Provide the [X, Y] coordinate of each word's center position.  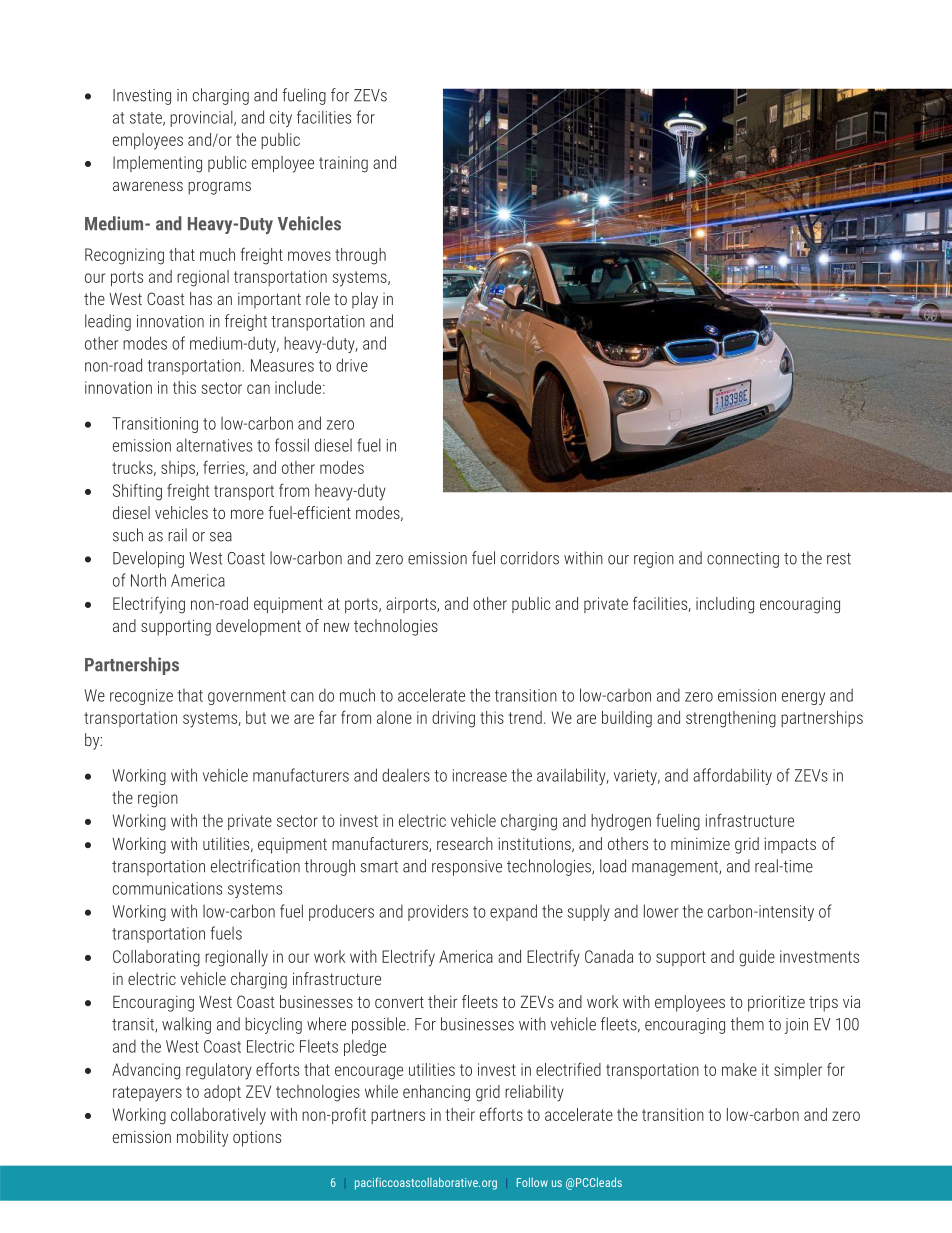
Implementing [157, 164]
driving [453, 719]
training [343, 164]
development [258, 627]
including [725, 605]
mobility [202, 1138]
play [365, 300]
